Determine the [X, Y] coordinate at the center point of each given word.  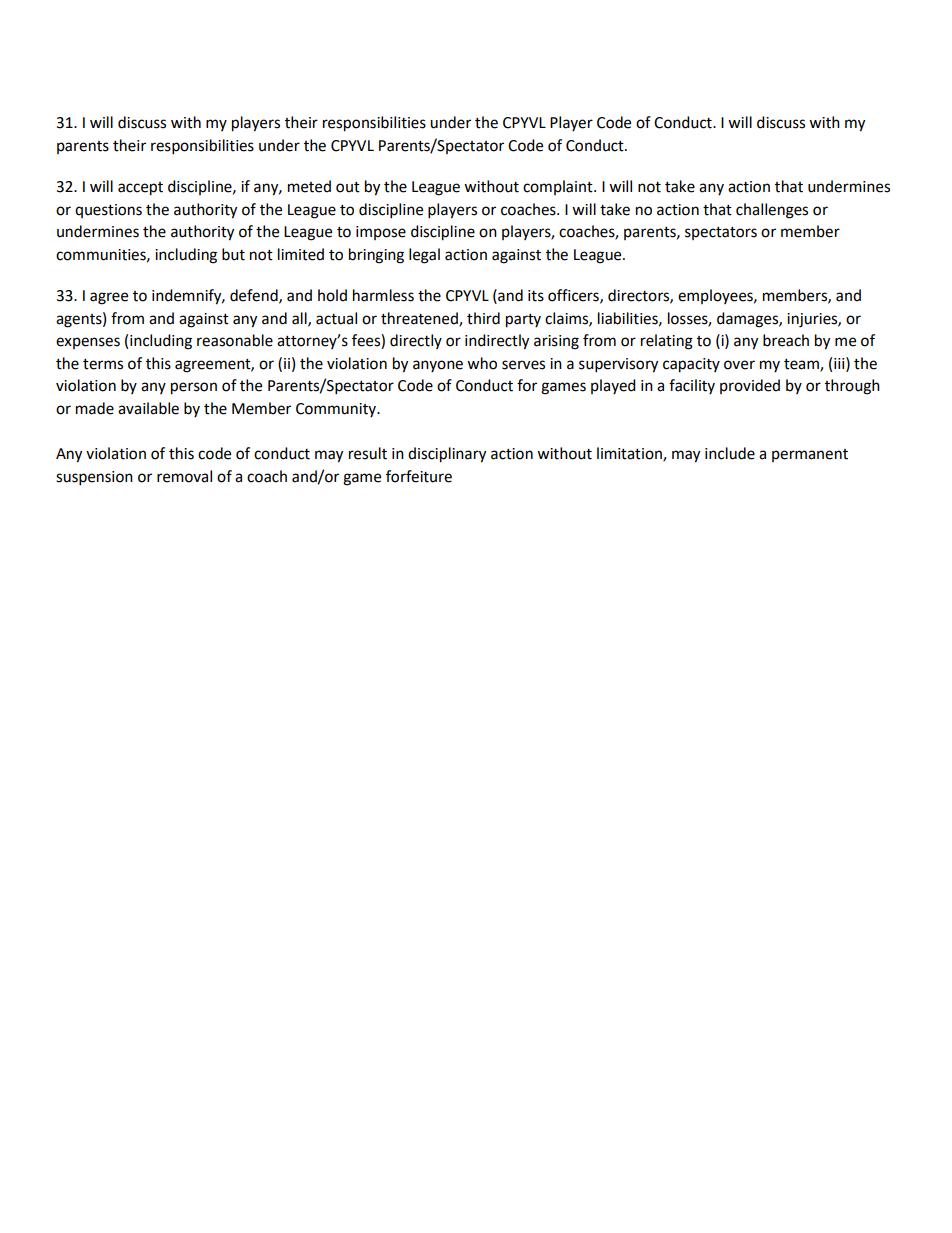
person [194, 388]
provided [750, 386]
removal [184, 476]
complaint [559, 187]
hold [332, 295]
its [536, 296]
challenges [772, 211]
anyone [438, 366]
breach [786, 340]
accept [140, 189]
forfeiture [419, 476]
